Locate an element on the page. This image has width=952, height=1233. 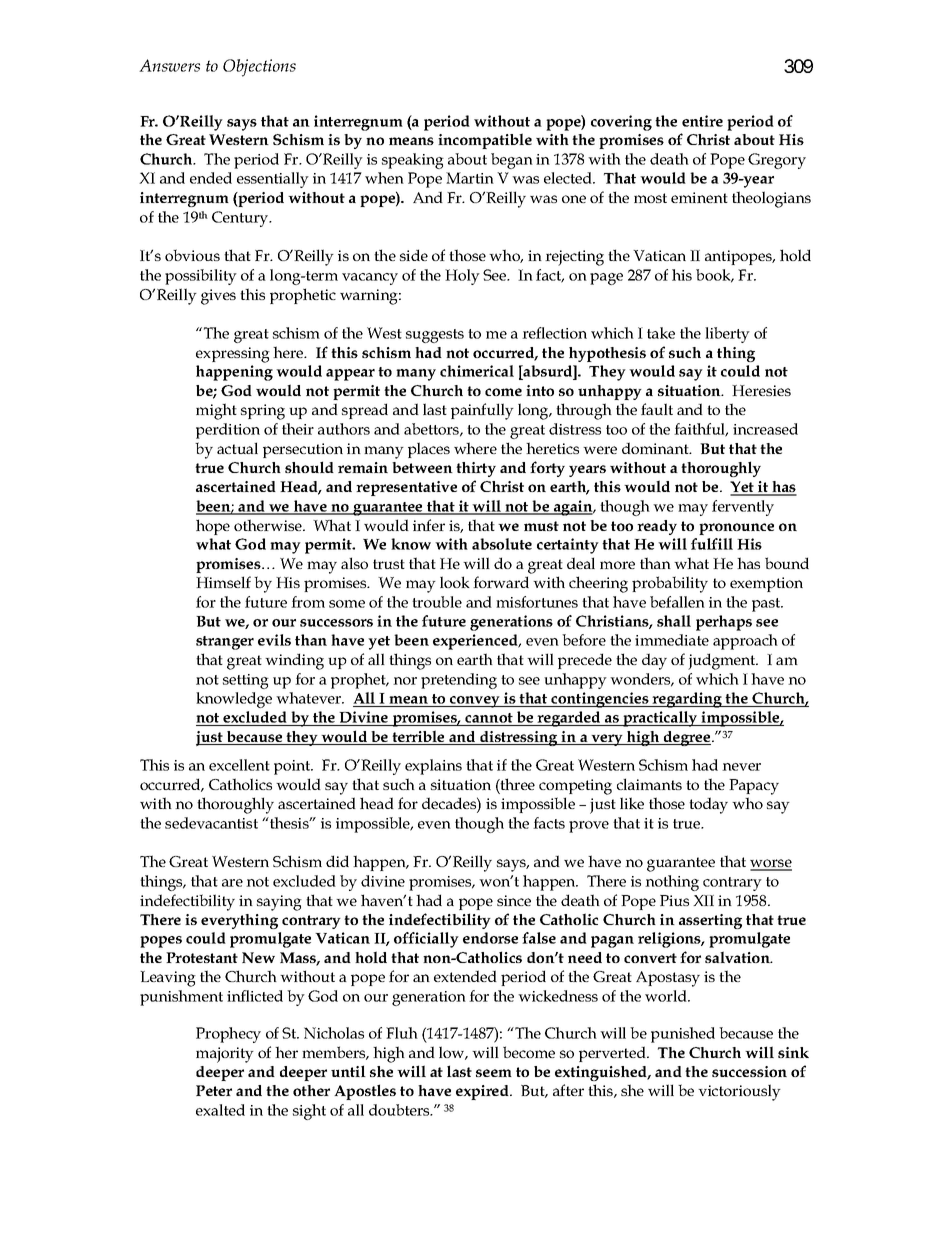
Himself is located at coordinates (223, 582).
